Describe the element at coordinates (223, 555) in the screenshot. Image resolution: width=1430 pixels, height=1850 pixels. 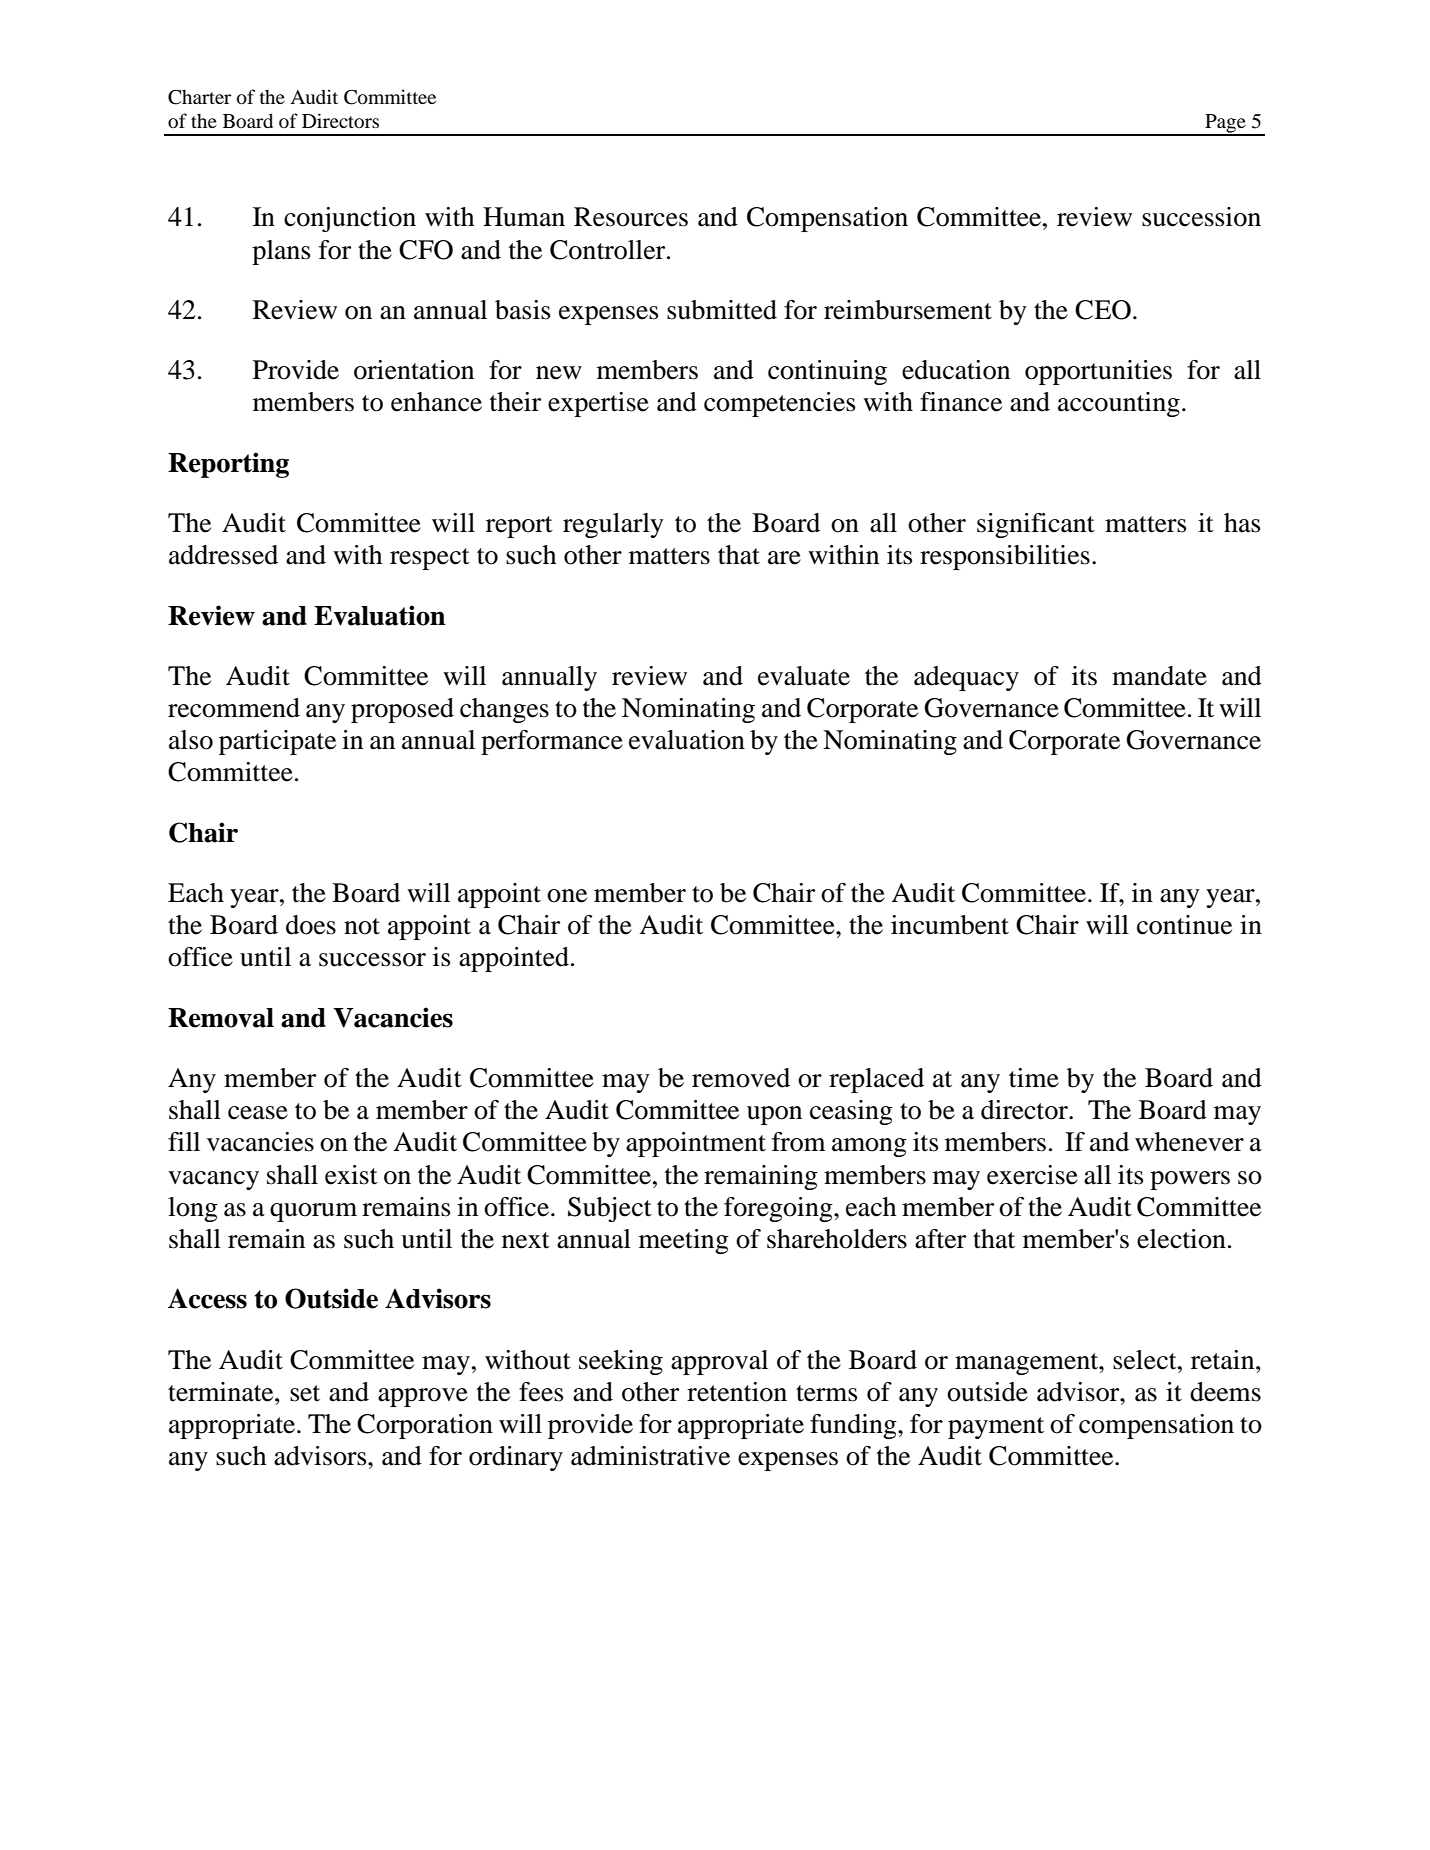
I see `addressed` at that location.
